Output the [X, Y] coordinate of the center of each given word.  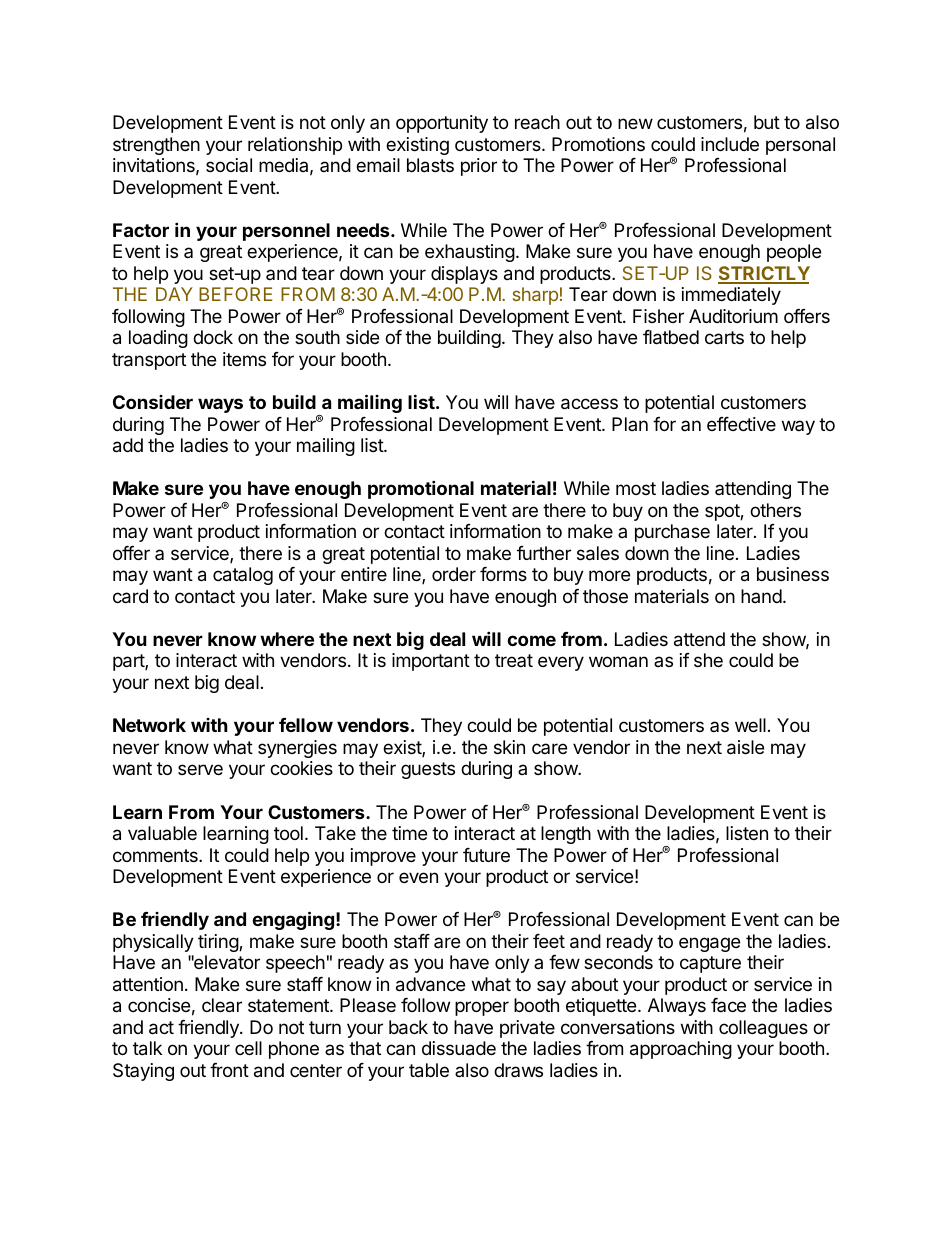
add [128, 445]
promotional [421, 489]
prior [479, 167]
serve [200, 769]
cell [248, 1048]
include [730, 144]
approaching [681, 1050]
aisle [745, 747]
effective [741, 424]
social [229, 165]
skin [509, 747]
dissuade [459, 1048]
